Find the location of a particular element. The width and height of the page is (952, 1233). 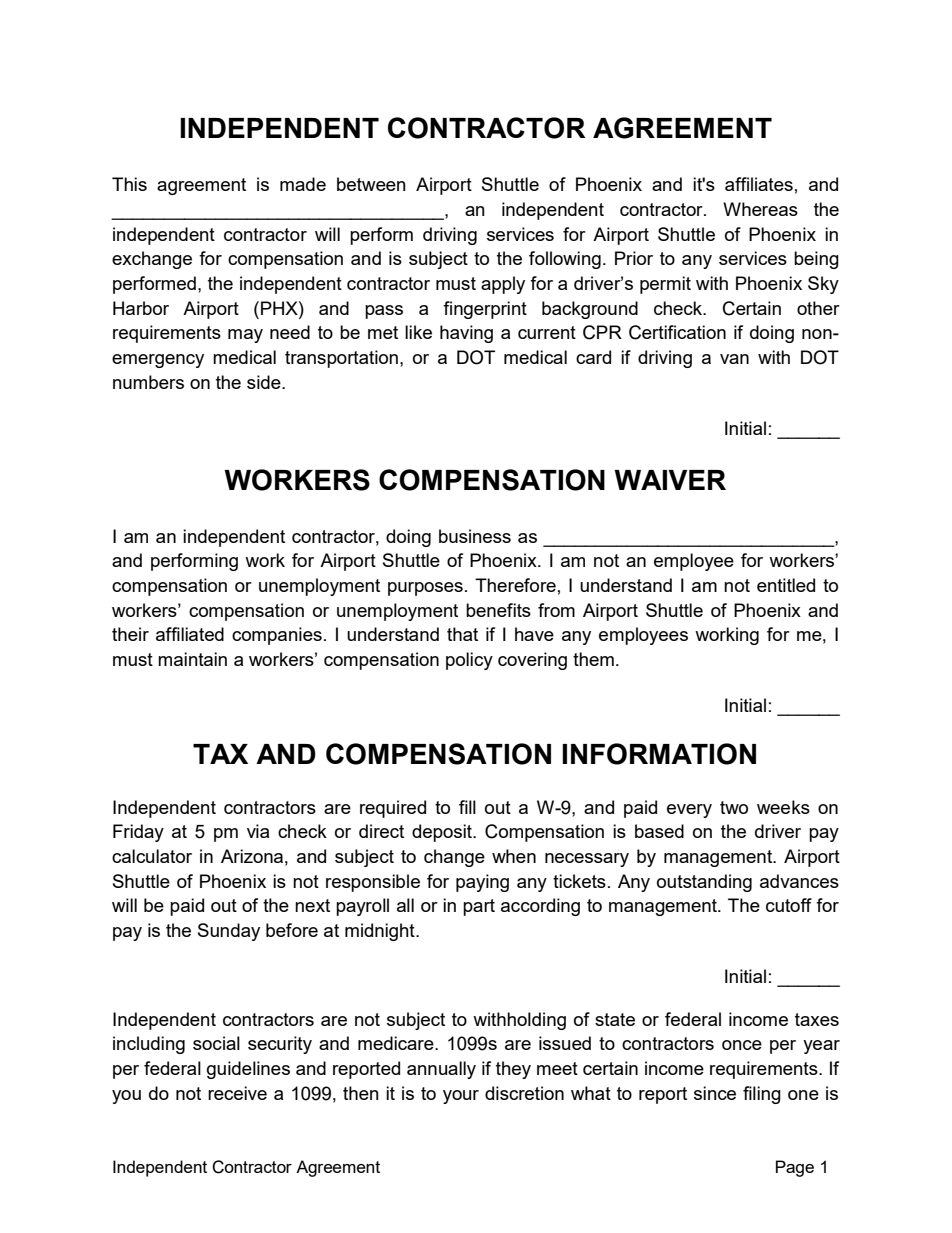

receive is located at coordinates (237, 1093).
